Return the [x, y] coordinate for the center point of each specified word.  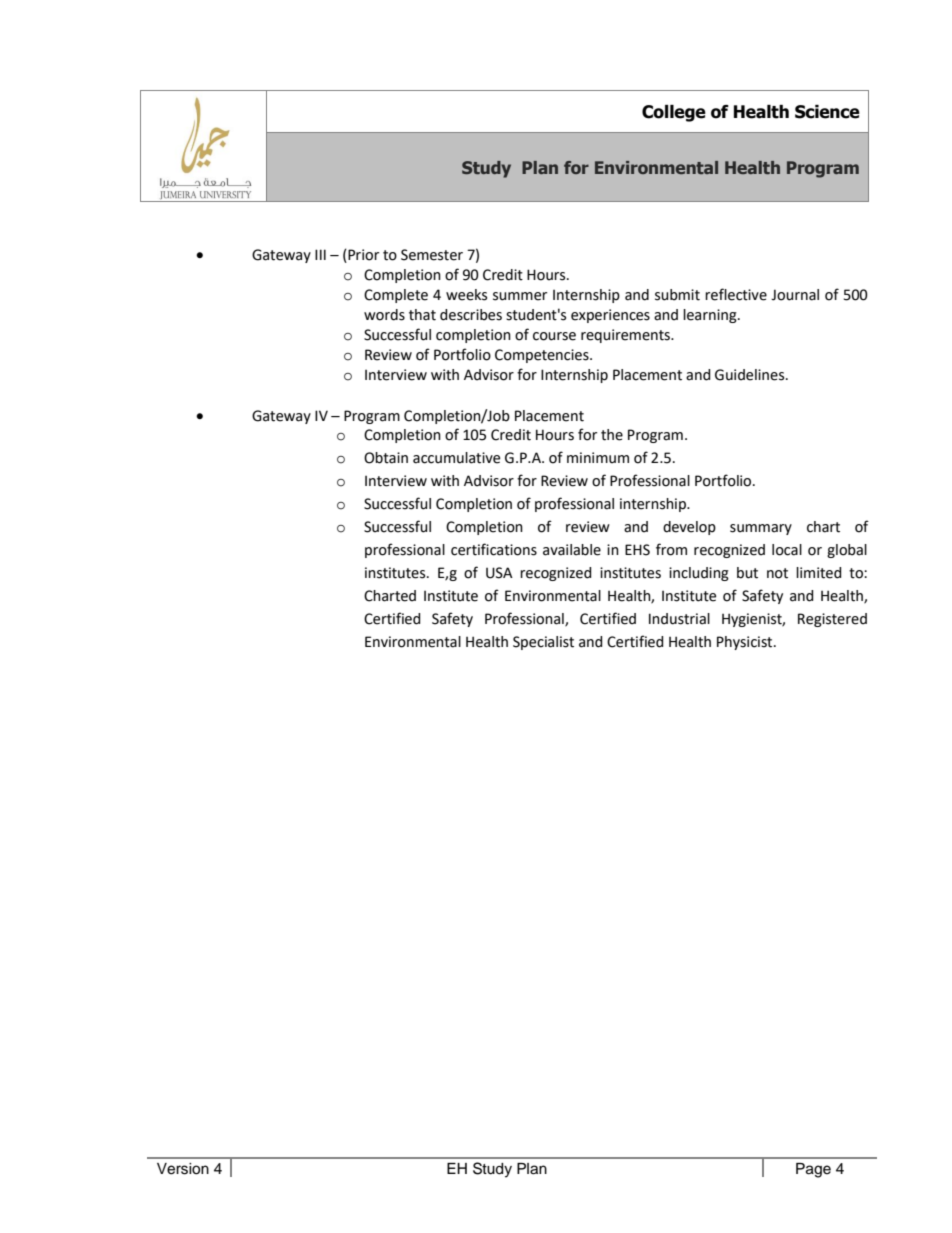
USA [499, 573]
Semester [432, 255]
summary [761, 529]
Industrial [679, 619]
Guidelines [751, 375]
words [384, 315]
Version [183, 1169]
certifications [494, 549]
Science [827, 112]
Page [813, 1170]
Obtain [386, 458]
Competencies [543, 356]
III [320, 254]
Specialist [543, 643]
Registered [832, 620]
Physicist [746, 643]
